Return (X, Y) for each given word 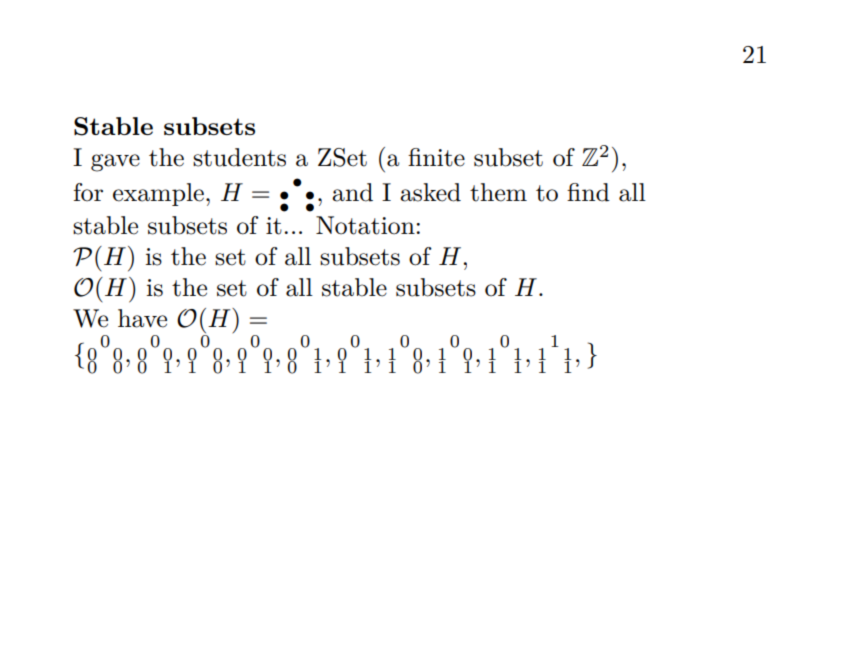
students (239, 157)
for (88, 192)
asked (430, 192)
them (498, 192)
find (588, 192)
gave (115, 163)
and (352, 192)
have (142, 318)
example (158, 194)
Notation (365, 225)
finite (436, 157)
